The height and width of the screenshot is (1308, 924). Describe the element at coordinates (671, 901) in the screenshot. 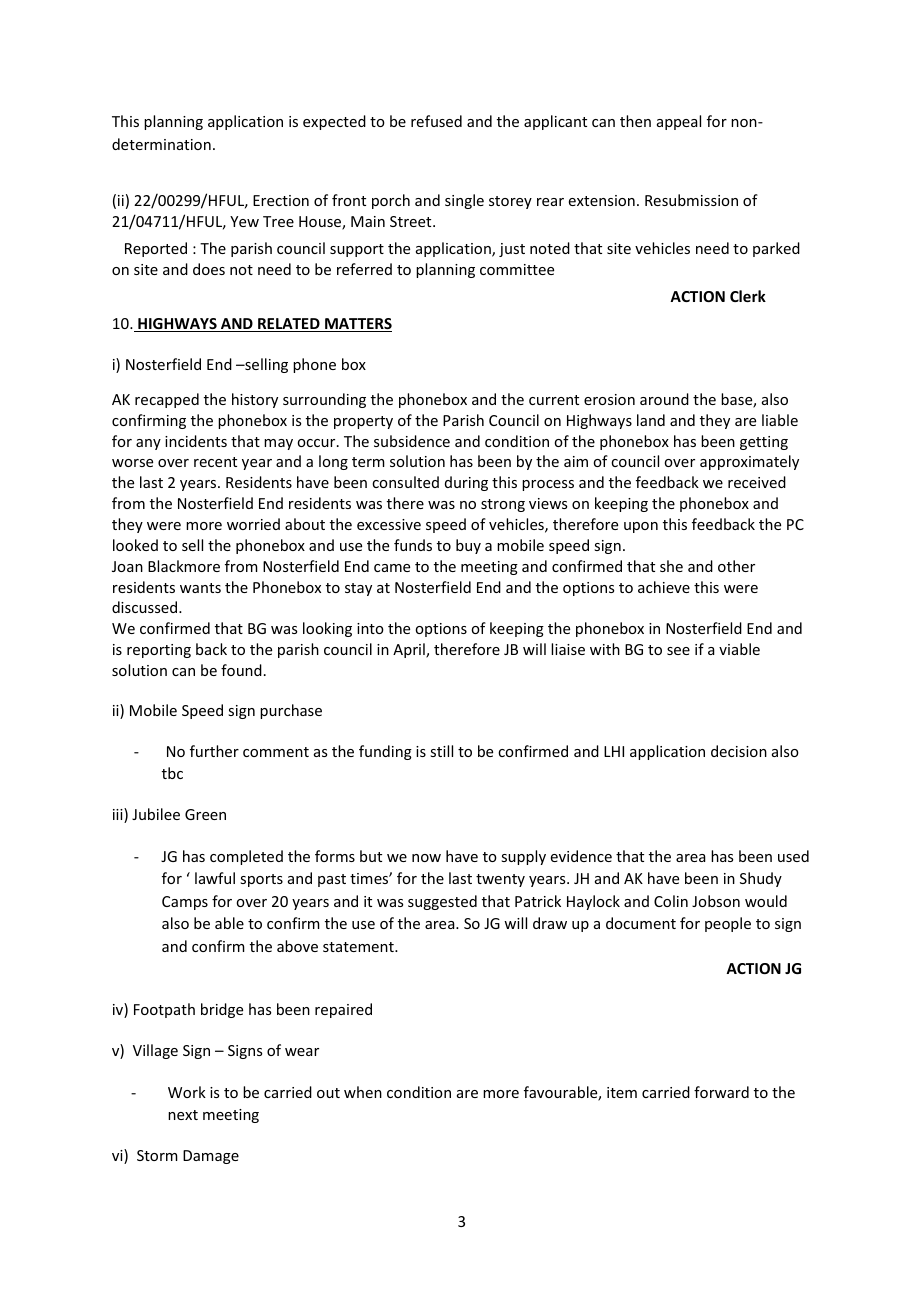

I see `Colin` at that location.
